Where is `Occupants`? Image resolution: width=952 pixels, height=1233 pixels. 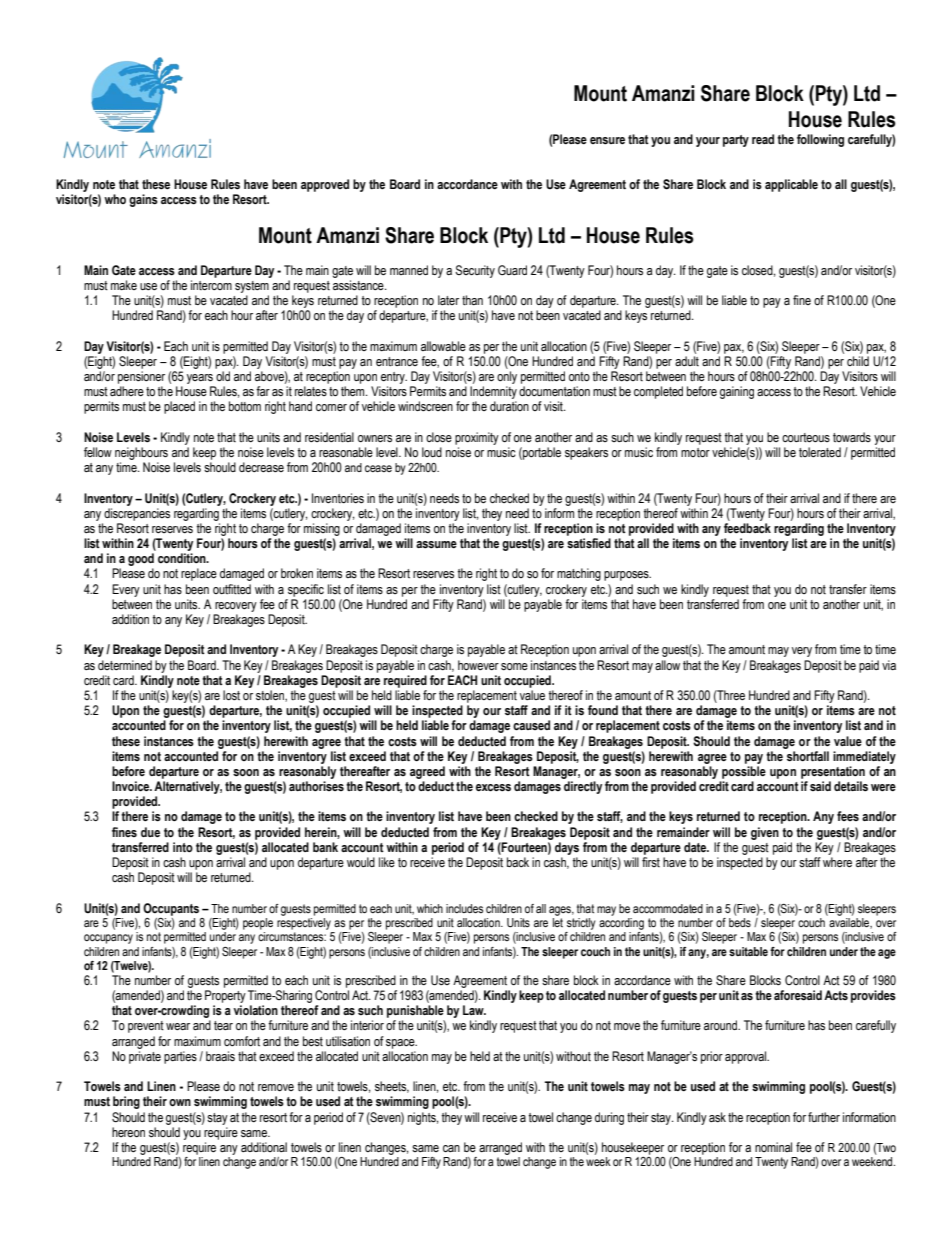
Occupants is located at coordinates (171, 909).
